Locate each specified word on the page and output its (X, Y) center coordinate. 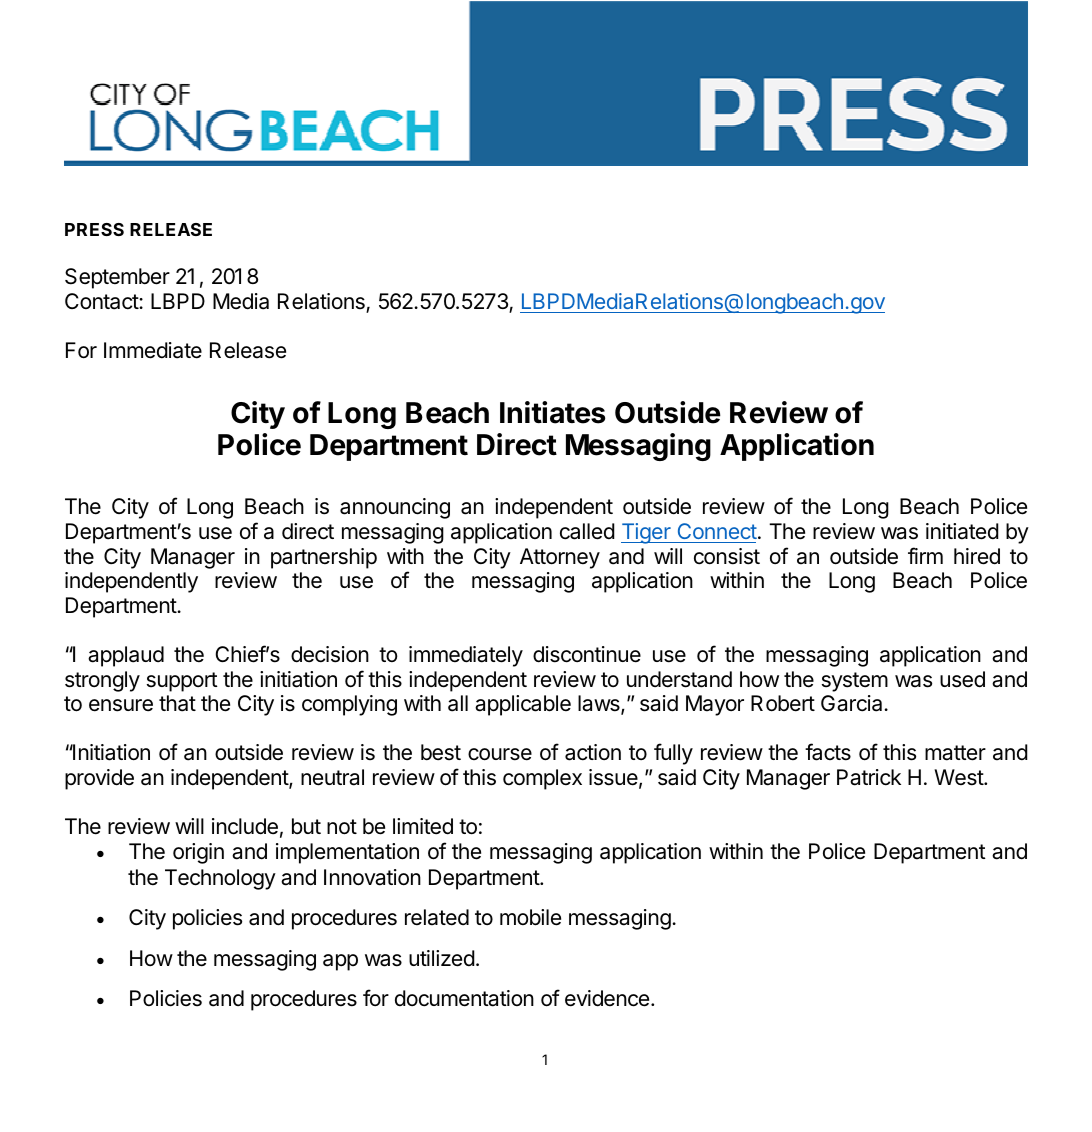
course (500, 754)
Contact (102, 301)
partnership (324, 558)
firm (925, 555)
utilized (442, 958)
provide (99, 779)
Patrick (869, 777)
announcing (395, 508)
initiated (962, 531)
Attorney (560, 558)
